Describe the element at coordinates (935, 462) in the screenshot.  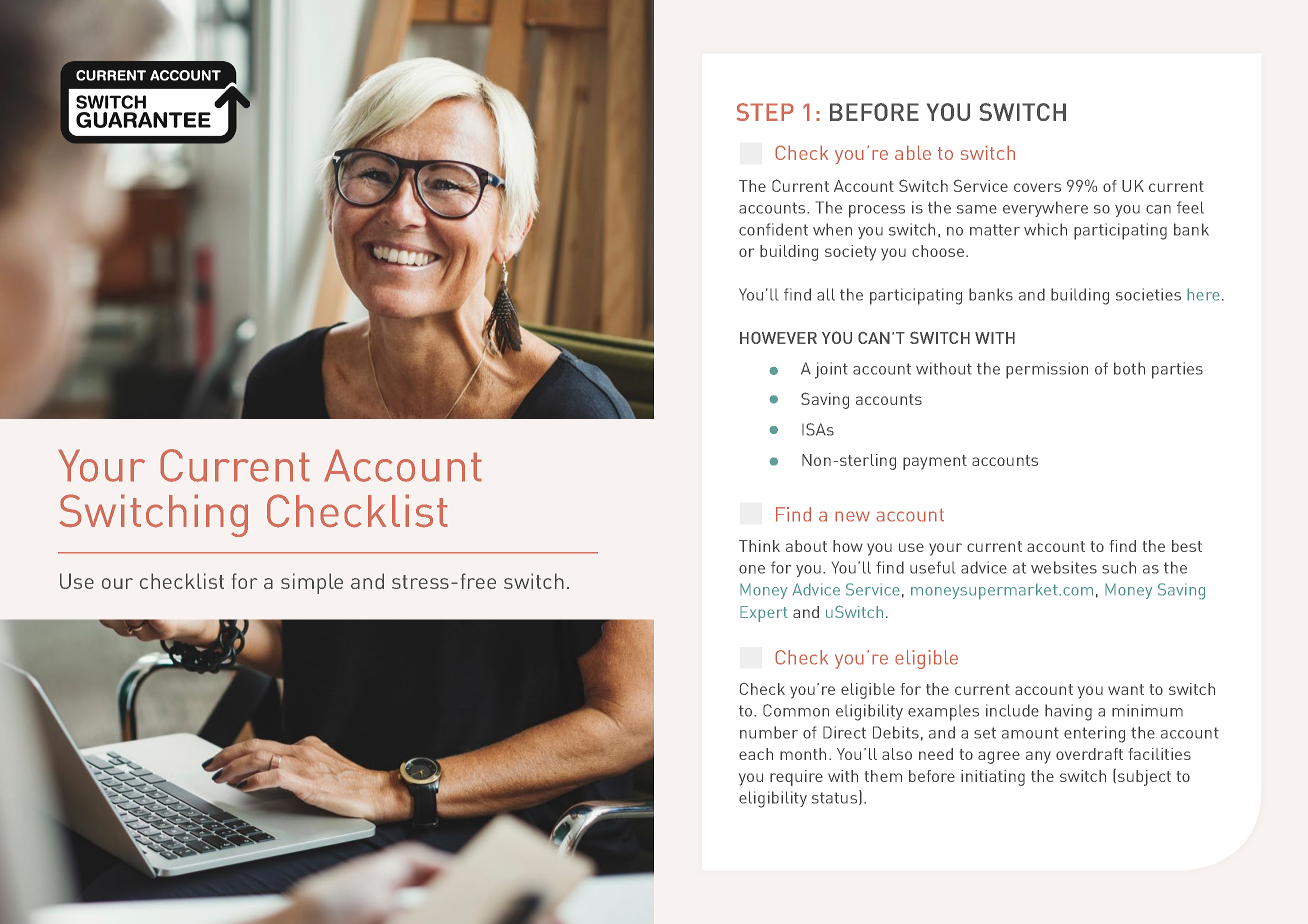
I see `payment` at that location.
